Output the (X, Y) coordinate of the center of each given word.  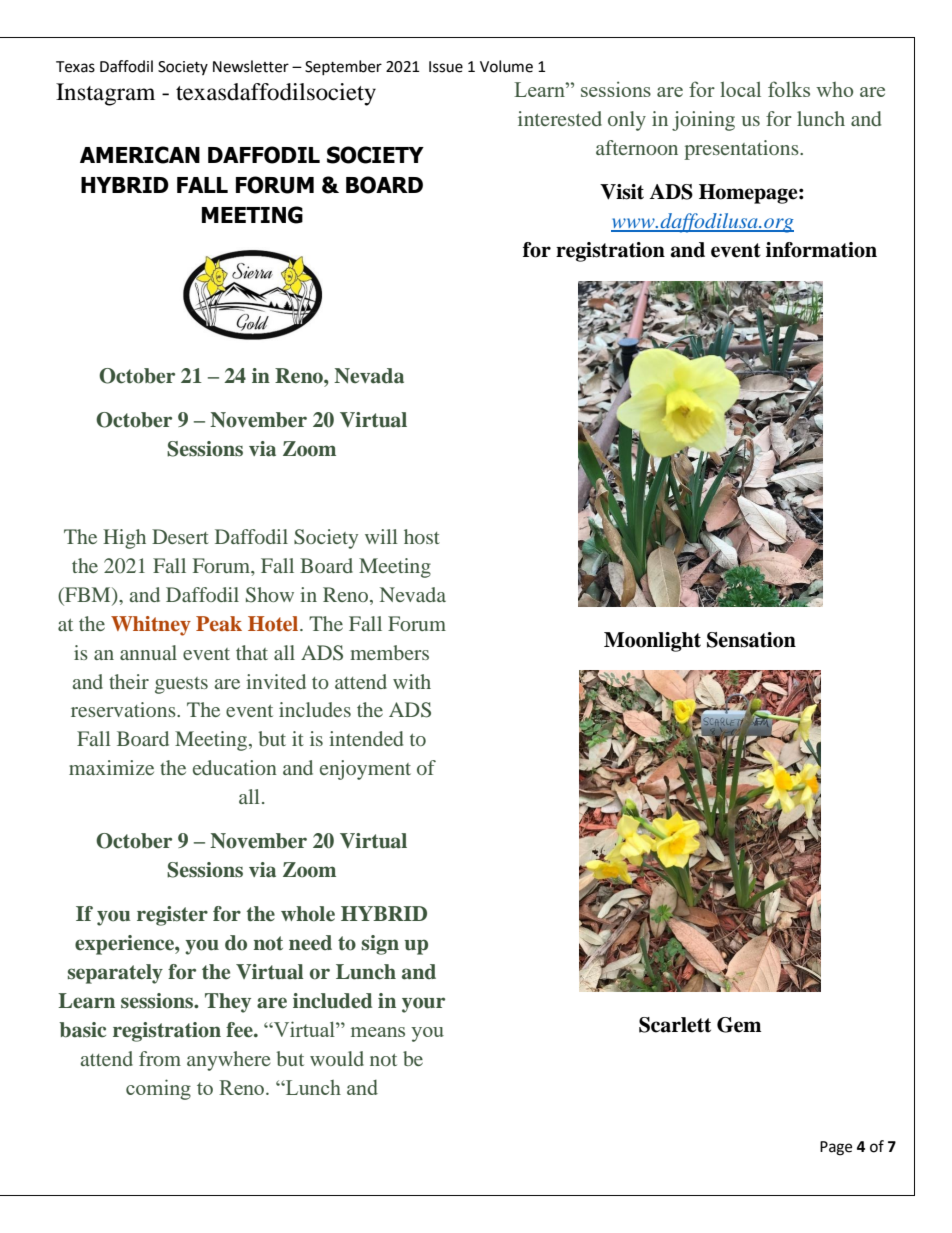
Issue (446, 67)
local (741, 89)
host (422, 536)
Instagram (105, 94)
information (821, 250)
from (160, 1058)
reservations (124, 709)
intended (366, 738)
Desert (180, 536)
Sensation (751, 640)
